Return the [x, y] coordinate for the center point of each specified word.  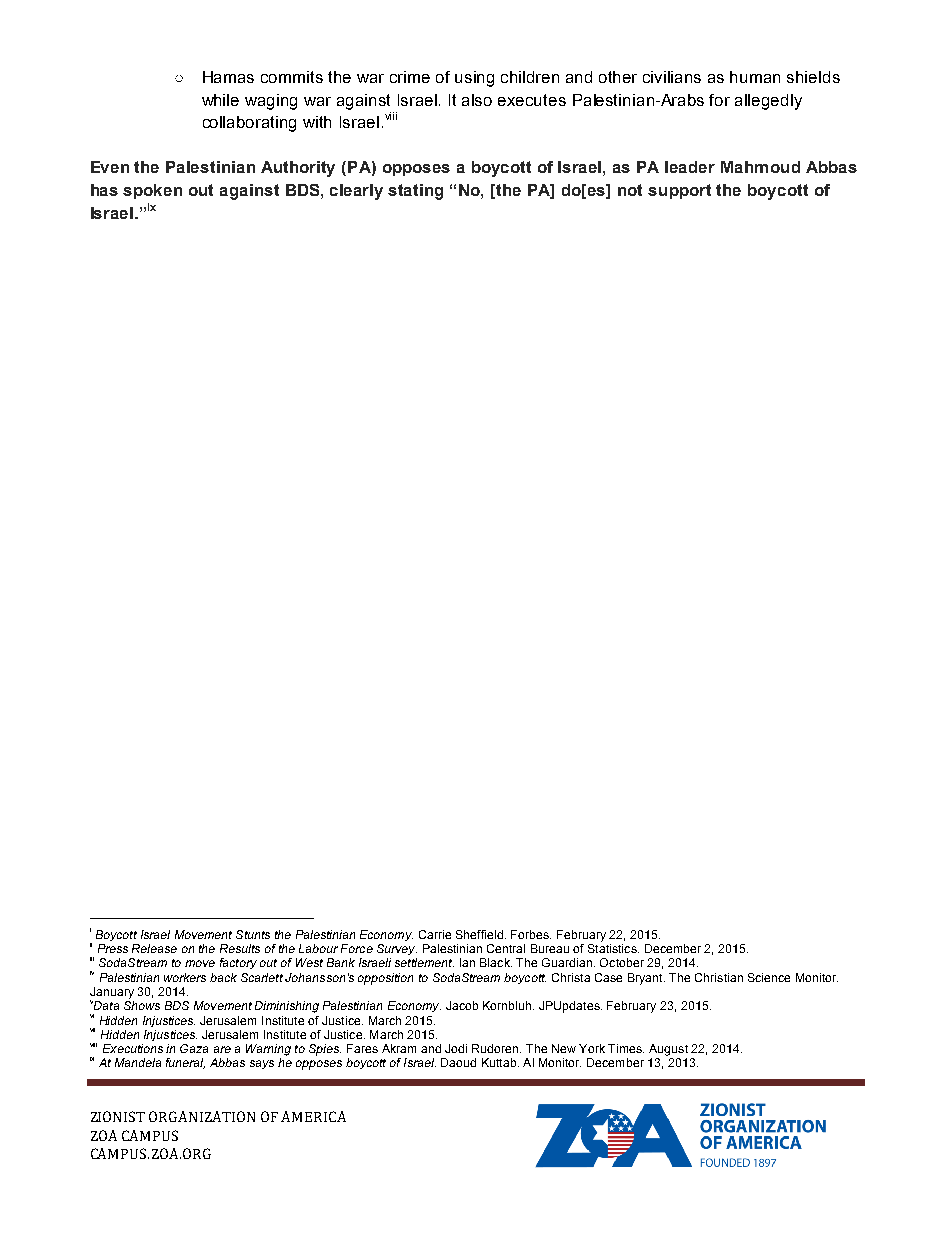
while [220, 100]
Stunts [253, 934]
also [477, 100]
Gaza [194, 1048]
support [679, 191]
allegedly [768, 102]
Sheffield [479, 934]
